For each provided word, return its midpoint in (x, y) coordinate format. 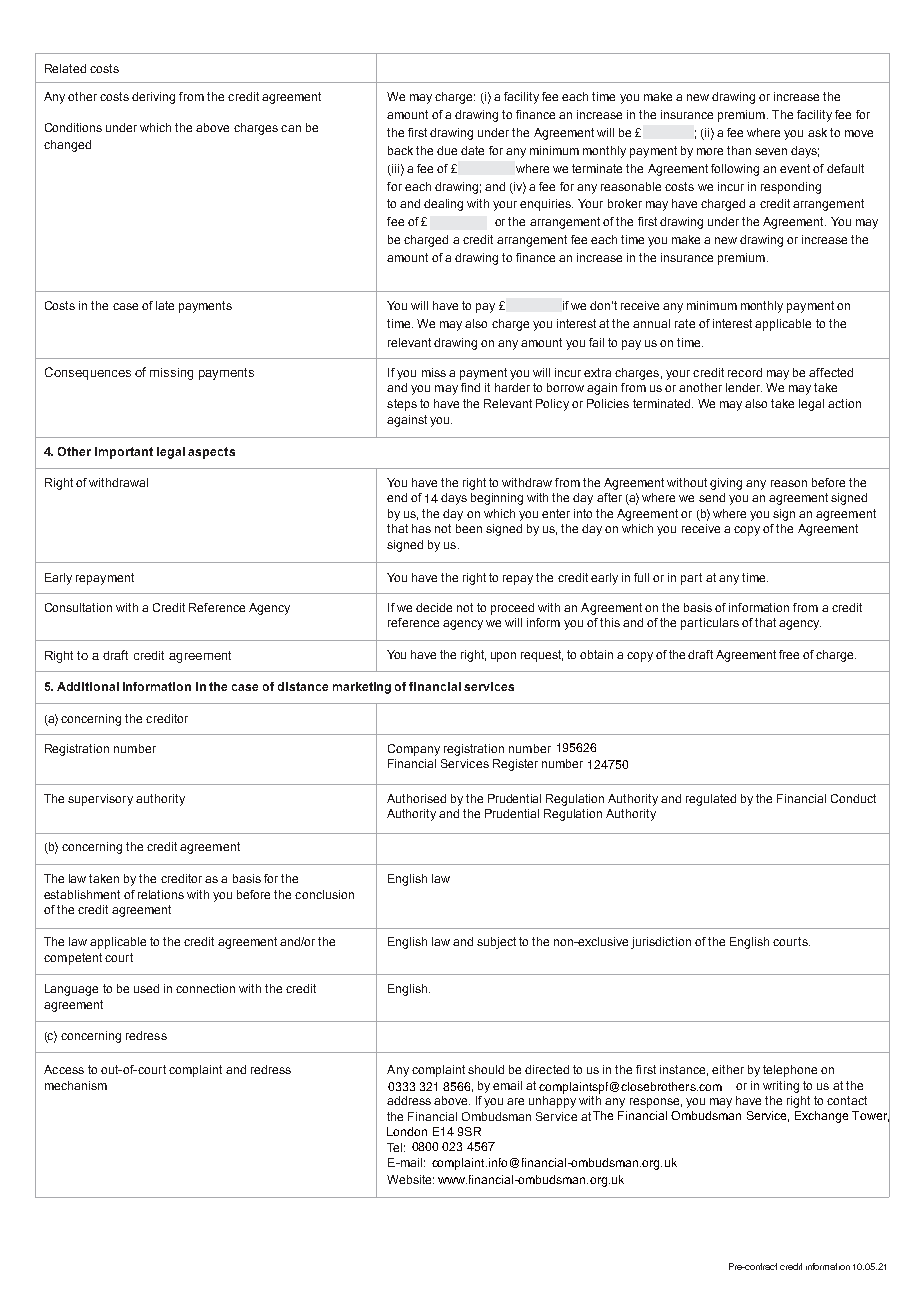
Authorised (416, 798)
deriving (153, 98)
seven (771, 151)
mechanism (76, 1085)
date (472, 150)
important (124, 453)
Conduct (853, 798)
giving (726, 484)
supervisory (100, 800)
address (409, 1100)
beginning (497, 499)
